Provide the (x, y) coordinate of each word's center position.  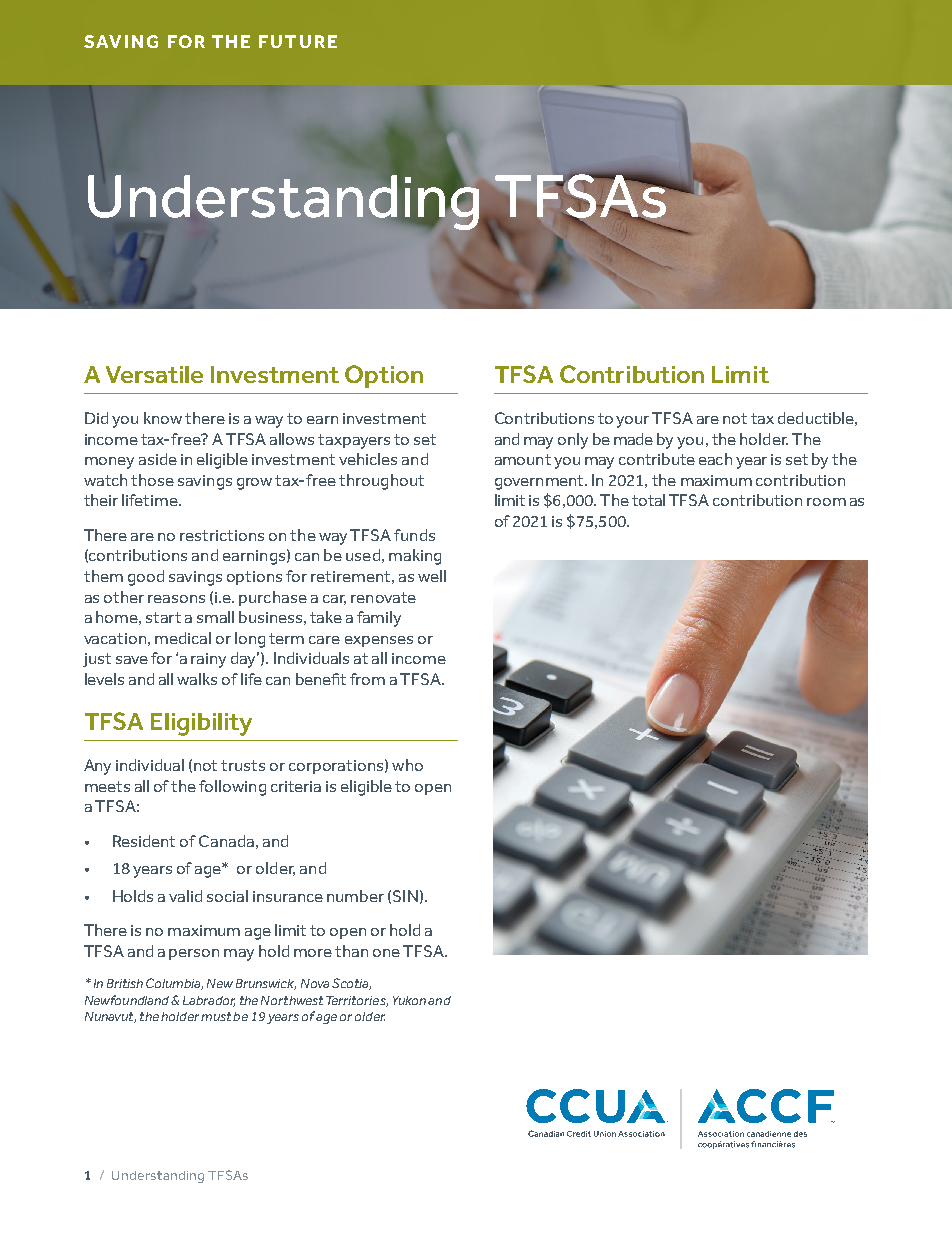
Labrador (209, 1001)
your (632, 422)
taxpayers (354, 441)
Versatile (154, 374)
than (351, 951)
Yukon (409, 1000)
